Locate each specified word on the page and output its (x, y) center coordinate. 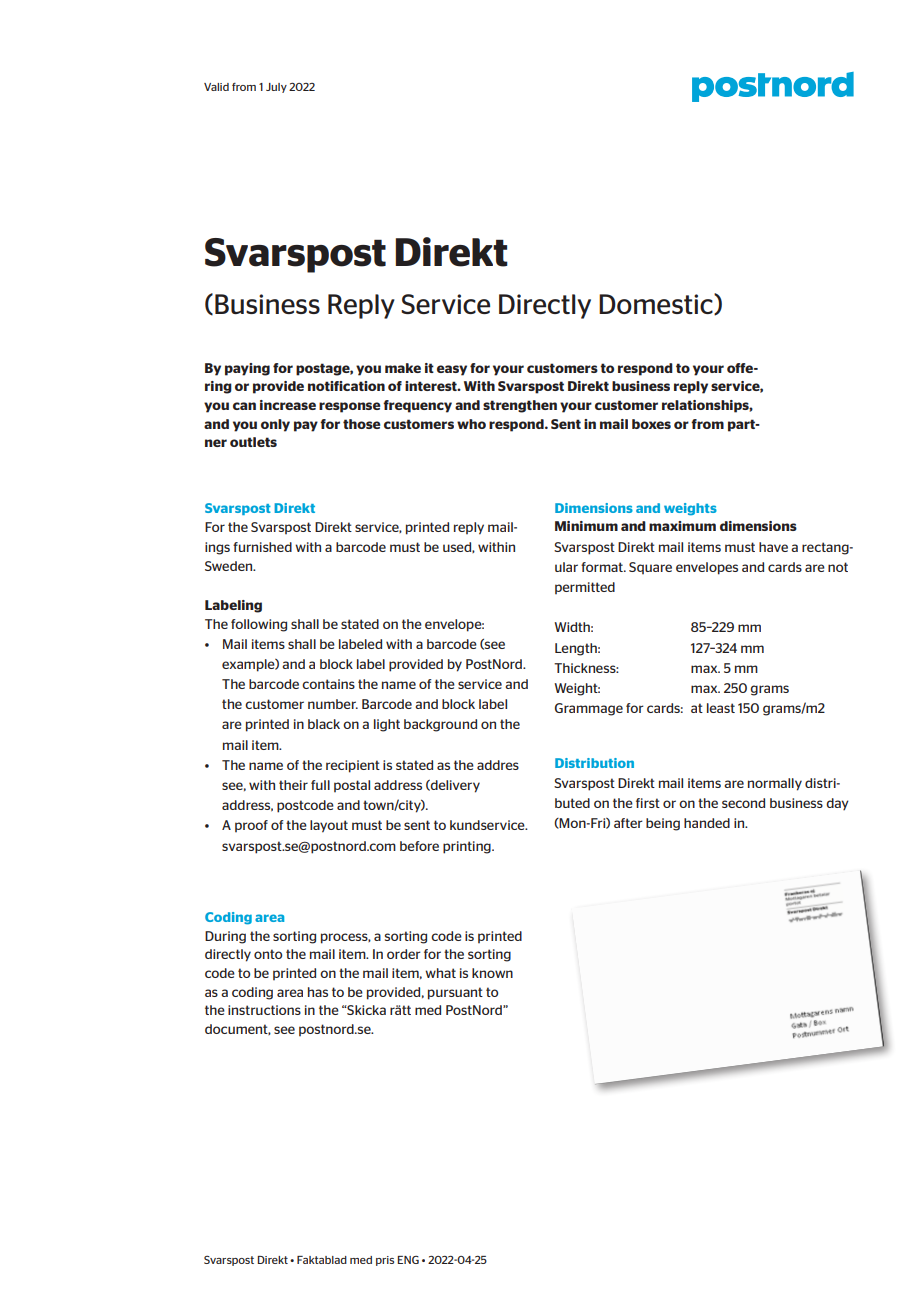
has (318, 992)
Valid (216, 87)
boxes (651, 424)
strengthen (520, 406)
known (492, 973)
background (440, 725)
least (721, 708)
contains (328, 684)
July (276, 88)
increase (288, 405)
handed (707, 823)
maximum (682, 526)
